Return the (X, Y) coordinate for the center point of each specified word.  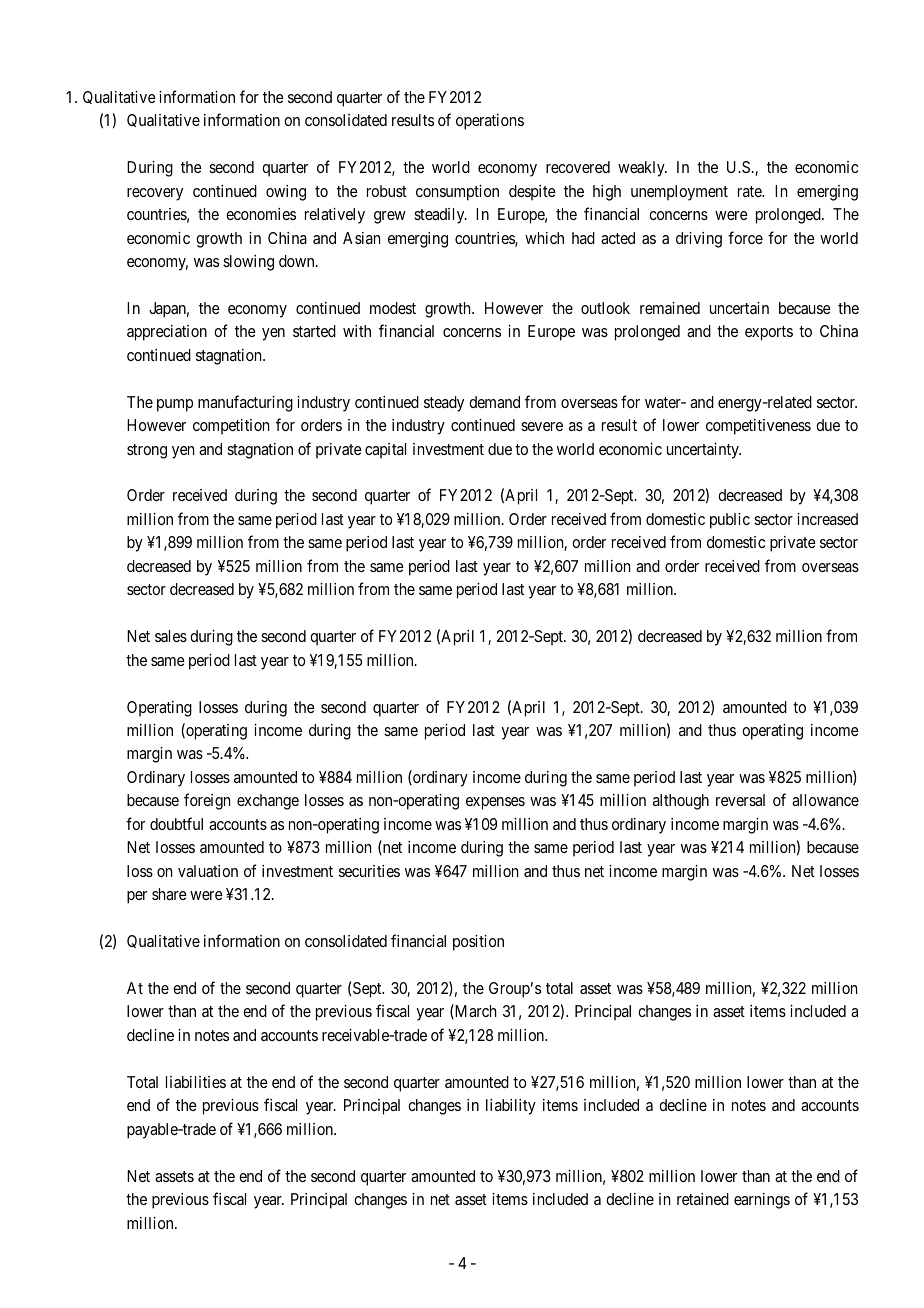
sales (171, 636)
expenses (495, 803)
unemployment (679, 193)
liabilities (196, 1082)
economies (261, 214)
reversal (740, 800)
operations (490, 122)
